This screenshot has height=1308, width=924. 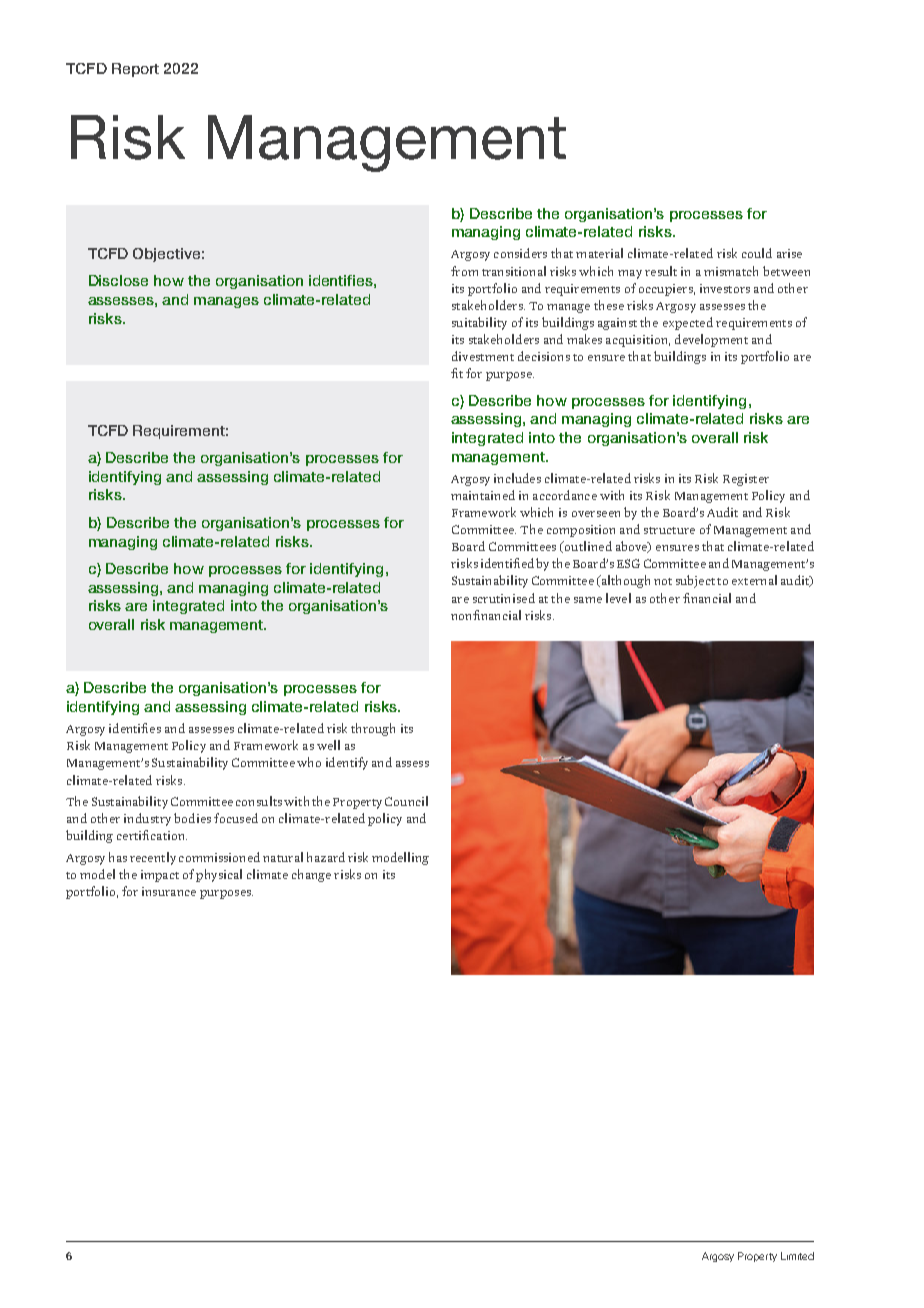 I want to click on Limited, so click(x=797, y=1256).
